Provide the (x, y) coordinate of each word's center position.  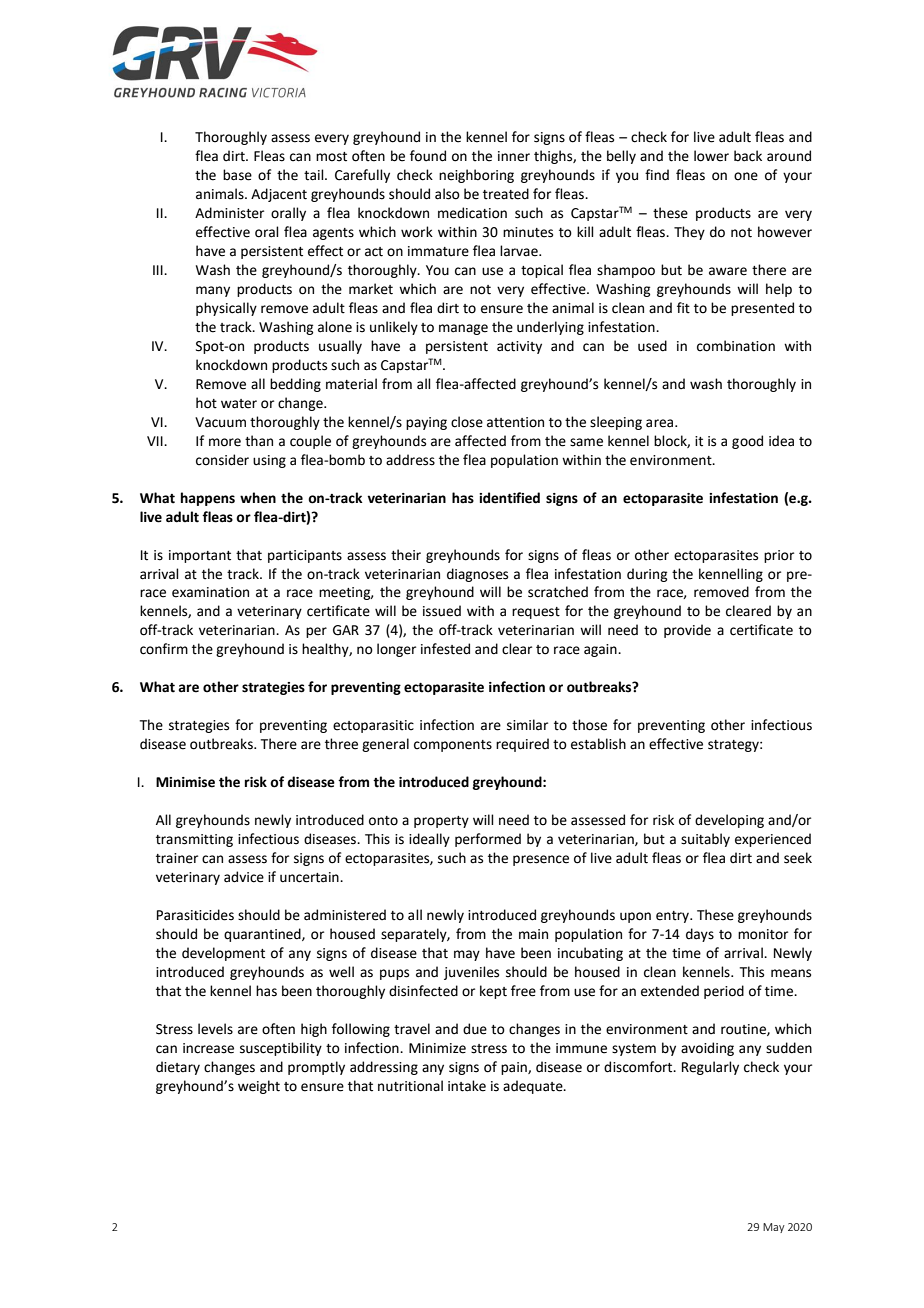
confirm (164, 649)
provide (687, 631)
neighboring (476, 176)
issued (442, 611)
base (237, 175)
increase (208, 1048)
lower (711, 156)
